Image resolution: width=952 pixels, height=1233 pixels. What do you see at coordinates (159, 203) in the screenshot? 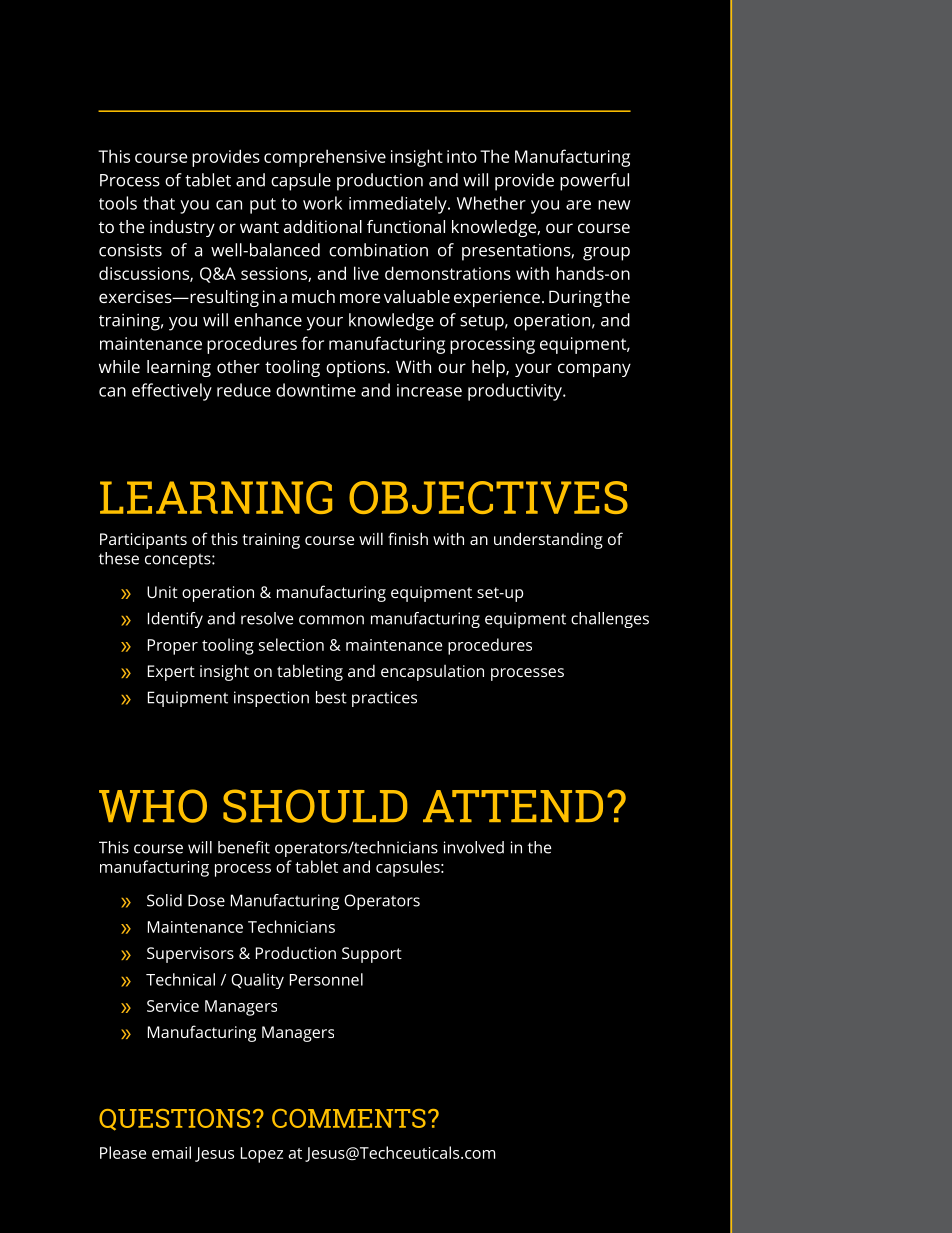
I see `that` at bounding box center [159, 203].
